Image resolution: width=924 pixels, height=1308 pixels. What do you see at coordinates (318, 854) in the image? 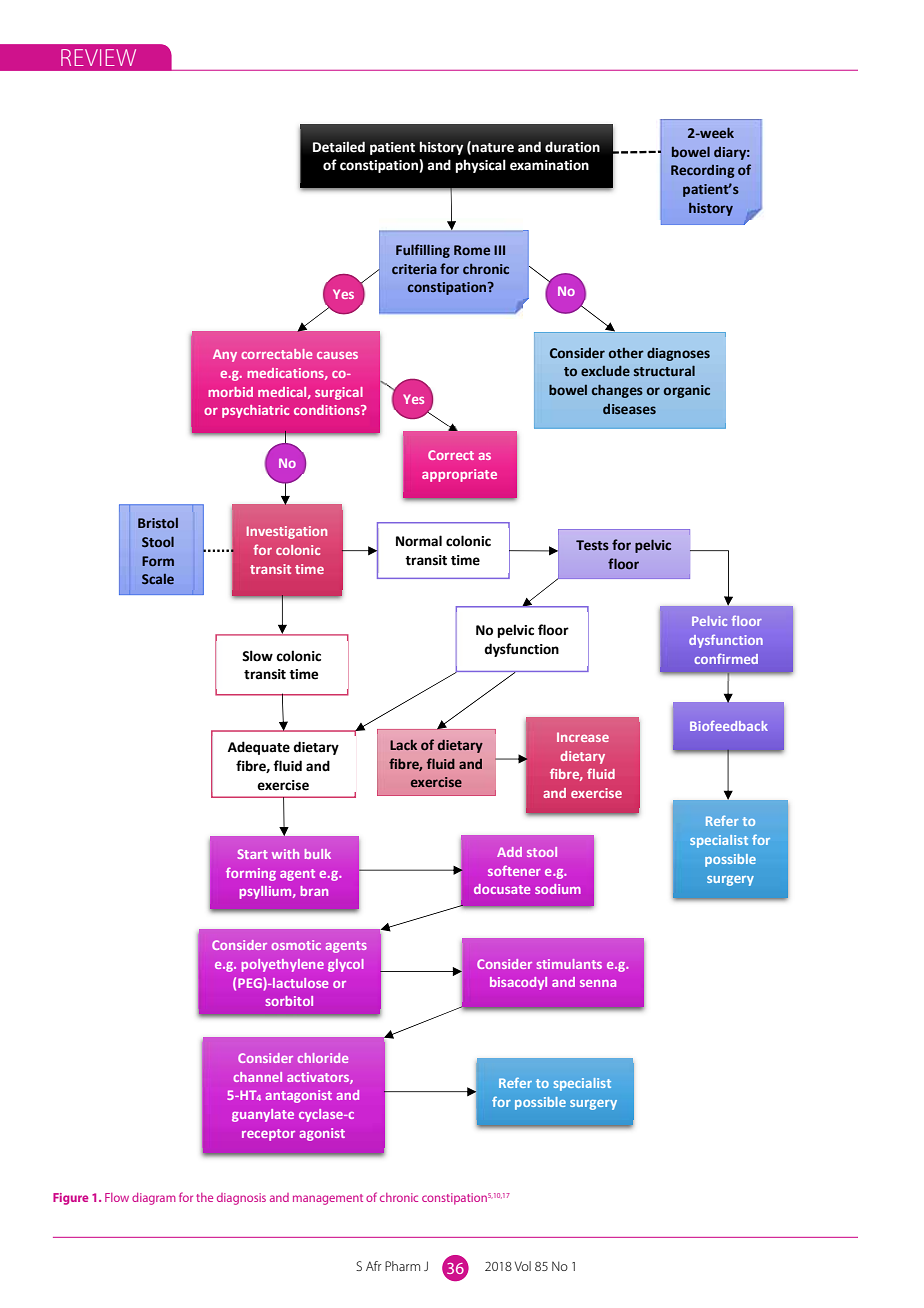
I see `bulk` at bounding box center [318, 854].
